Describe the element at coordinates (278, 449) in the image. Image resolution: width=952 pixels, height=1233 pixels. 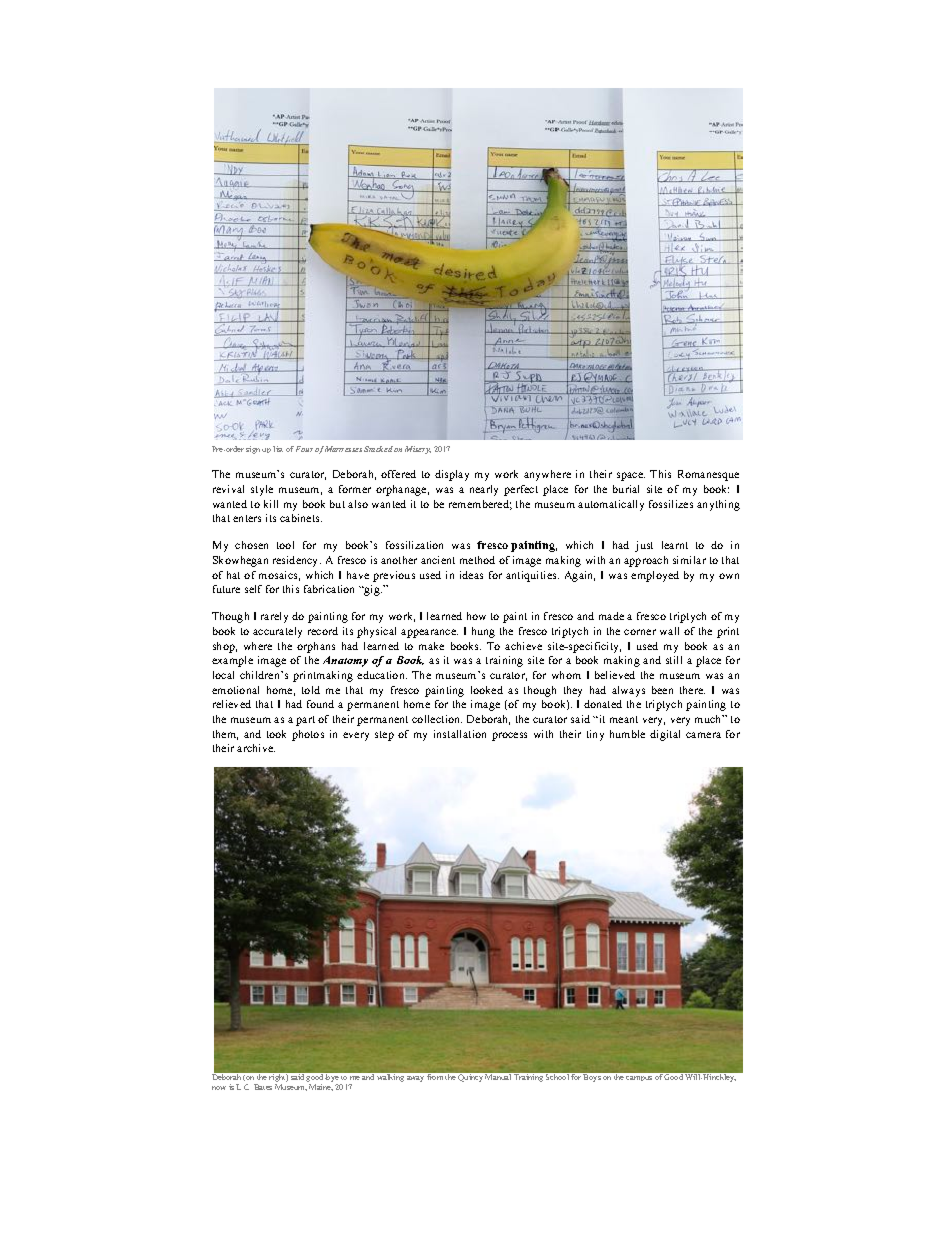
I see `list` at that location.
